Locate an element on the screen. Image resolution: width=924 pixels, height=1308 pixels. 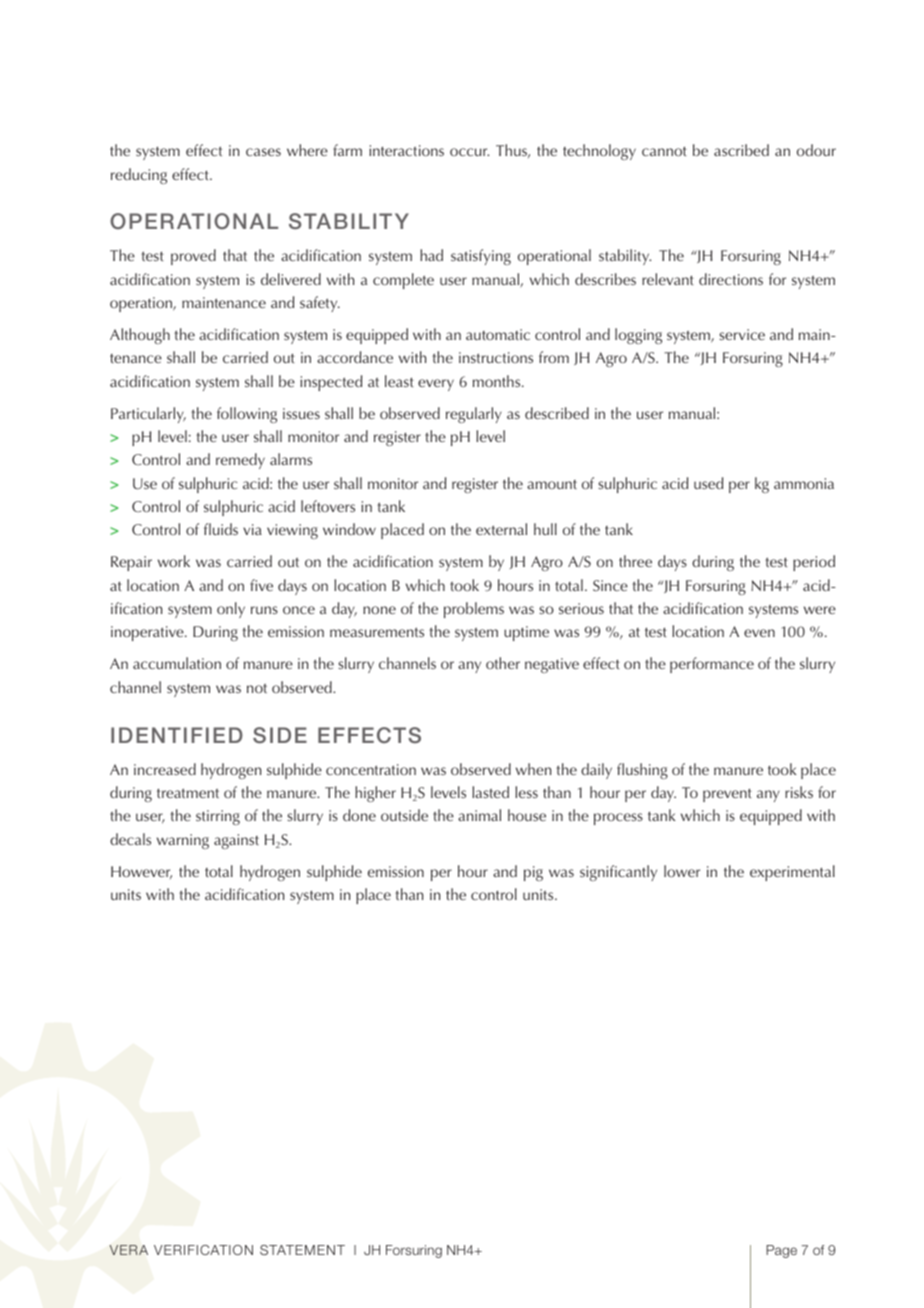
Page is located at coordinates (781, 1251).
